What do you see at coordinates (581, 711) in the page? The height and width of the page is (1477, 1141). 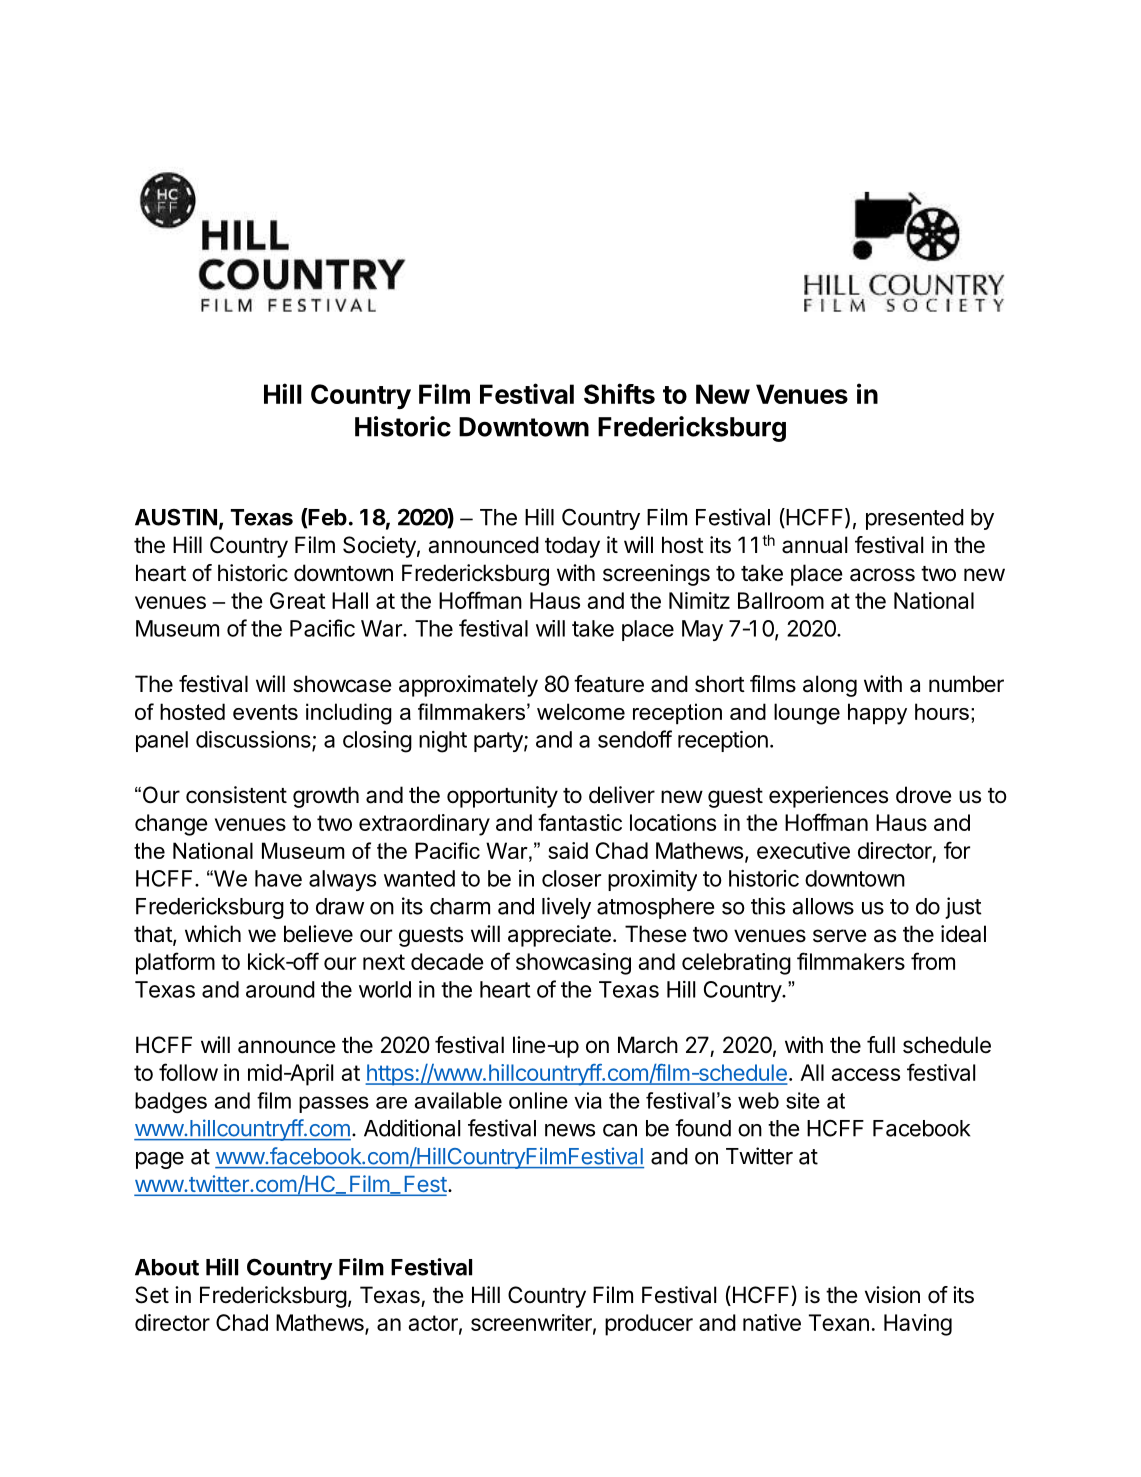 I see `welcome` at bounding box center [581, 711].
